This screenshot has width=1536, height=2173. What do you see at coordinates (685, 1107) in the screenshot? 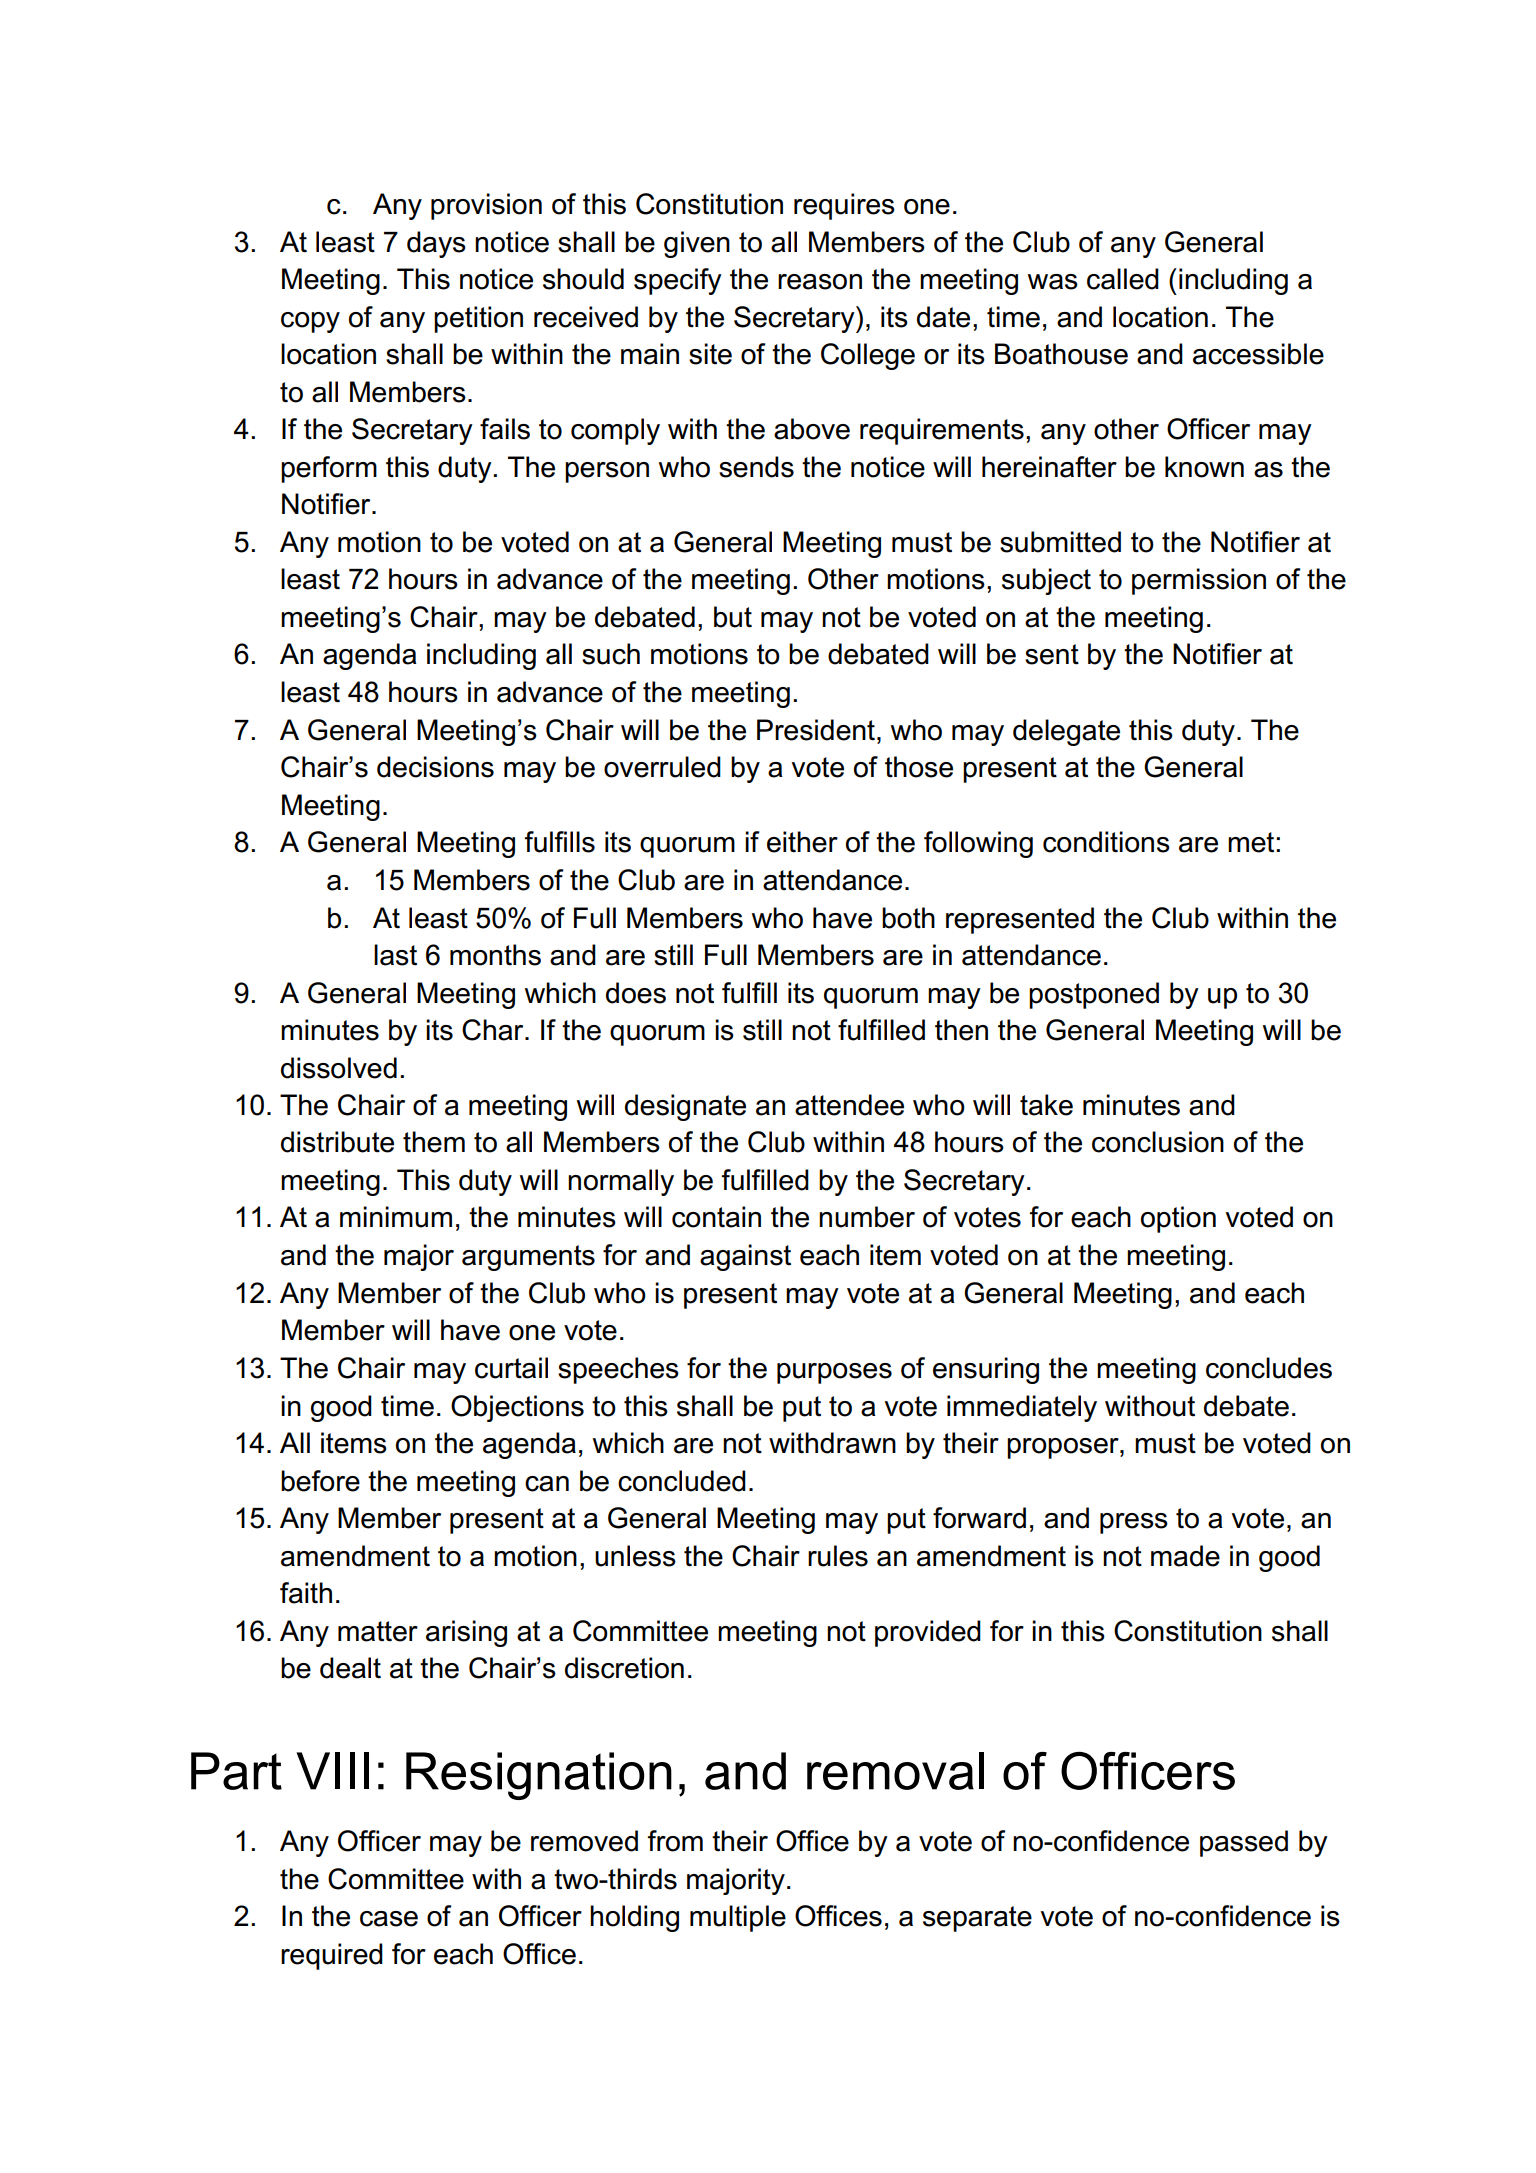
I see `designate` at bounding box center [685, 1107].
